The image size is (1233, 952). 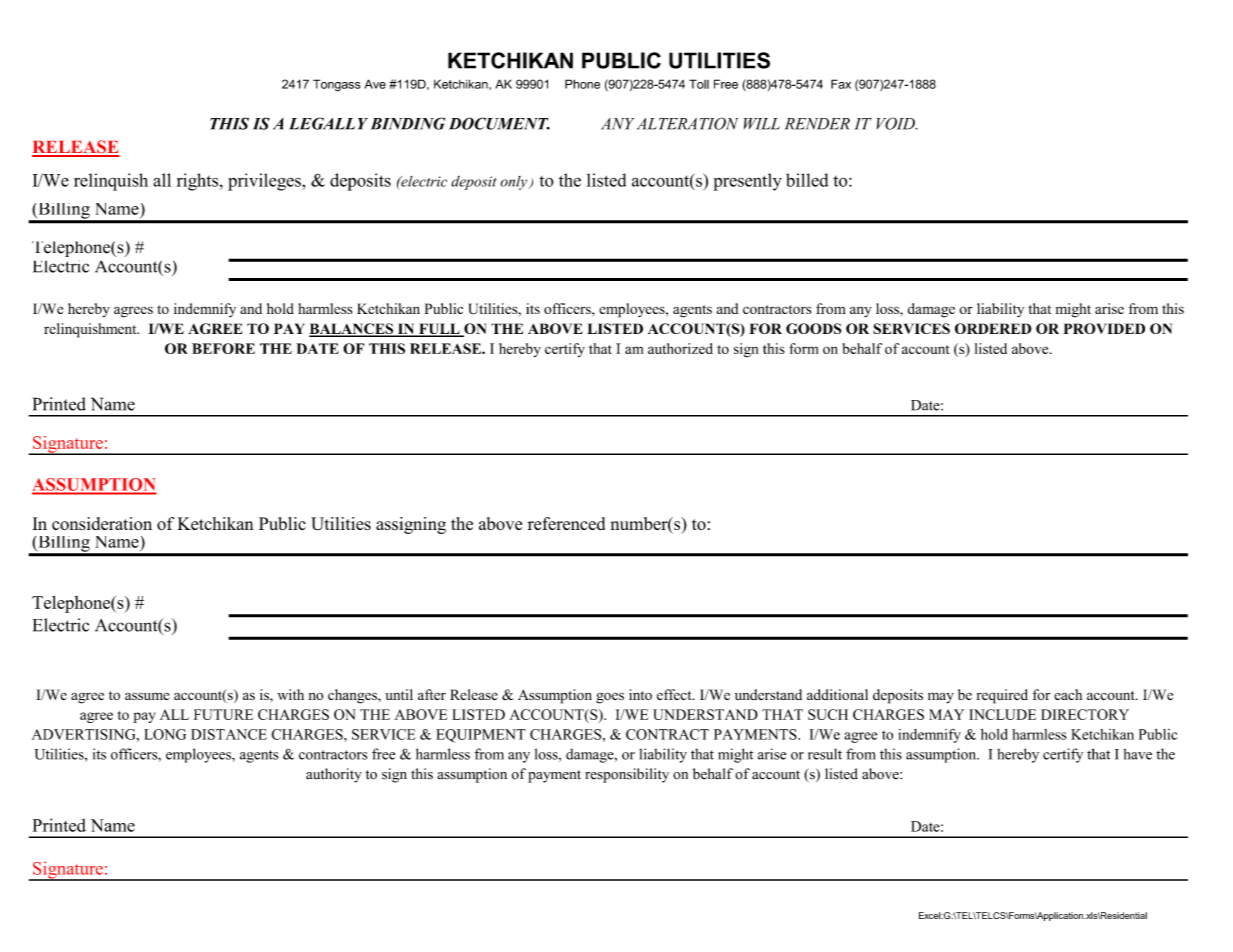 I want to click on authorized, so click(x=680, y=348).
